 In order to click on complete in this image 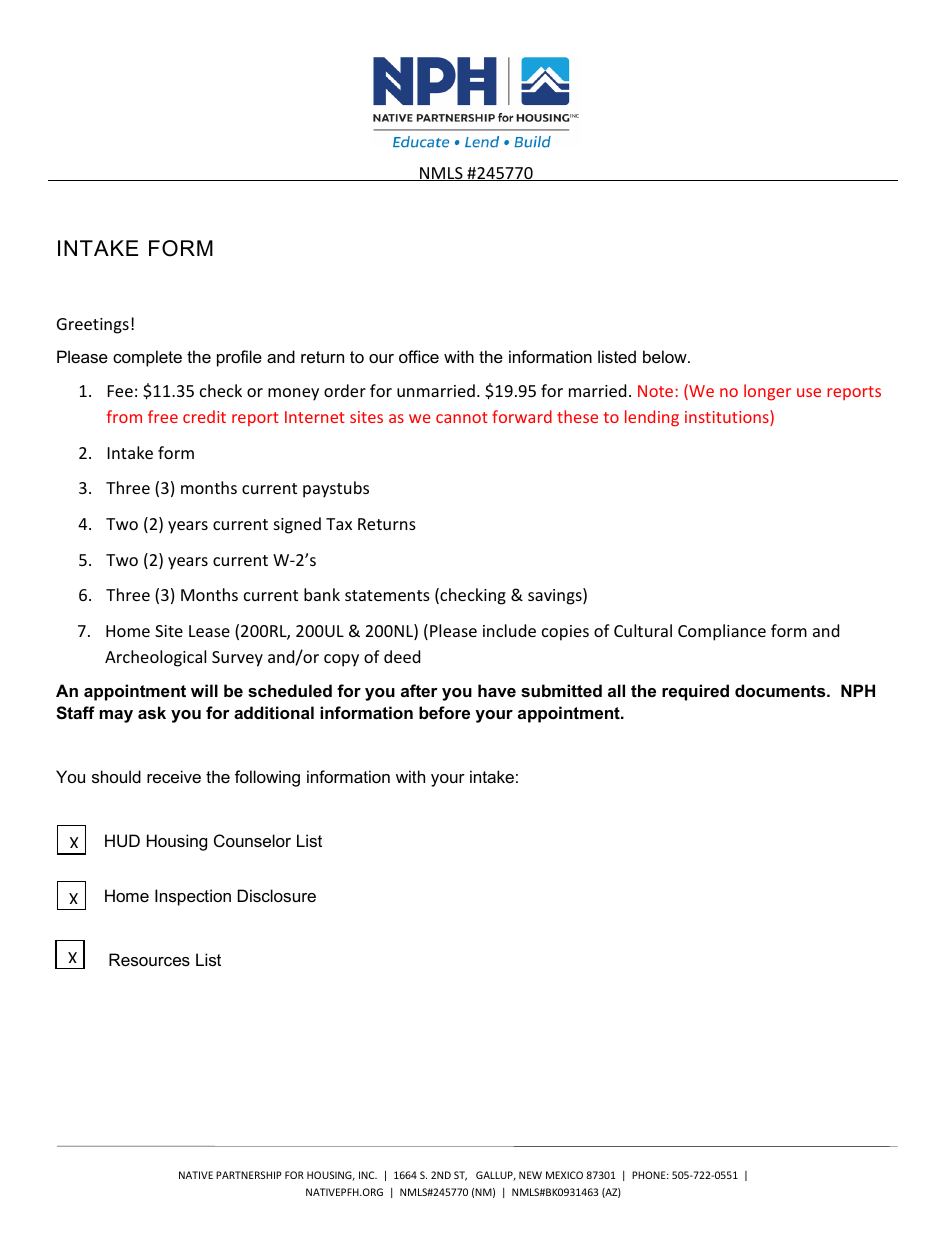, I will do `click(147, 358)`.
